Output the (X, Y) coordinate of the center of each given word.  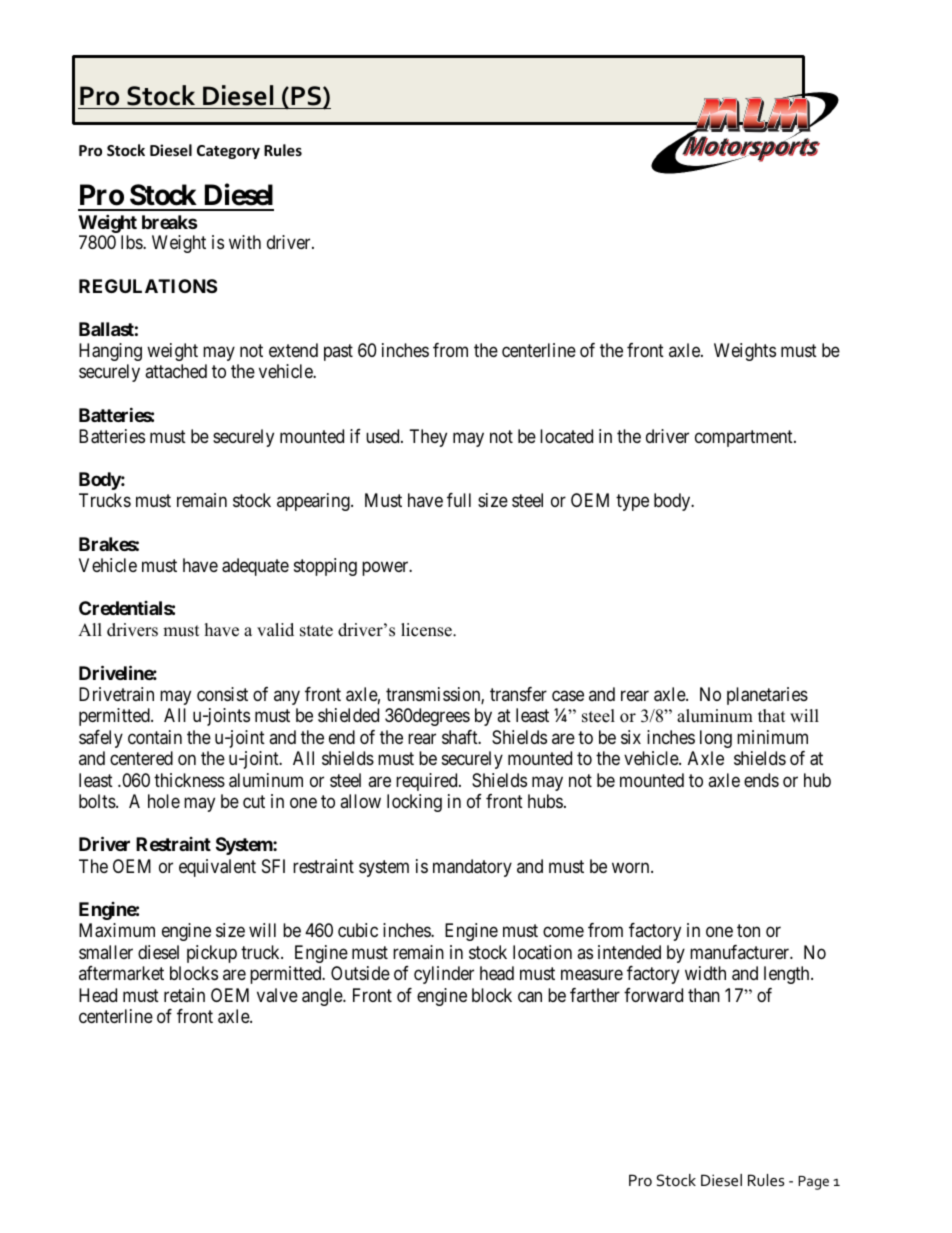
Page (813, 1183)
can (530, 997)
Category (228, 152)
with (245, 242)
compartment (745, 438)
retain (184, 995)
